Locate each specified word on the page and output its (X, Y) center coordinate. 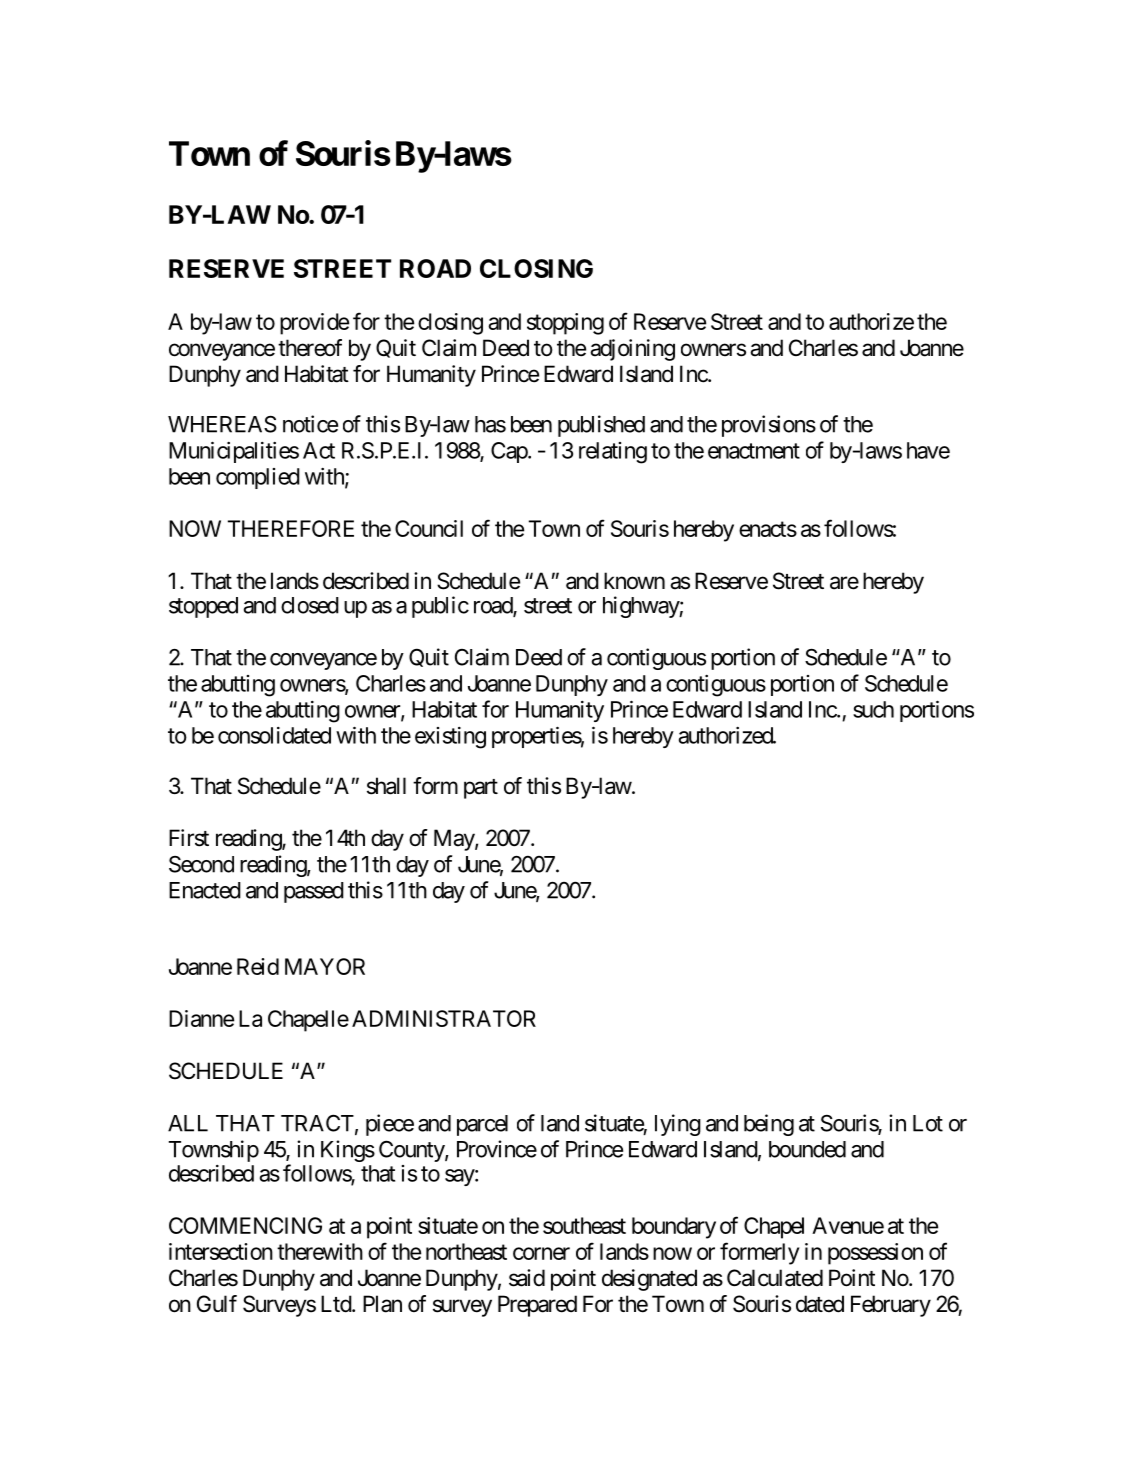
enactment (754, 451)
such (873, 709)
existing (450, 738)
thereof (310, 348)
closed (310, 605)
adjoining (632, 350)
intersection (221, 1251)
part (481, 789)
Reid (258, 966)
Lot (928, 1123)
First (189, 838)
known (634, 581)
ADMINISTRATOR (444, 1018)
